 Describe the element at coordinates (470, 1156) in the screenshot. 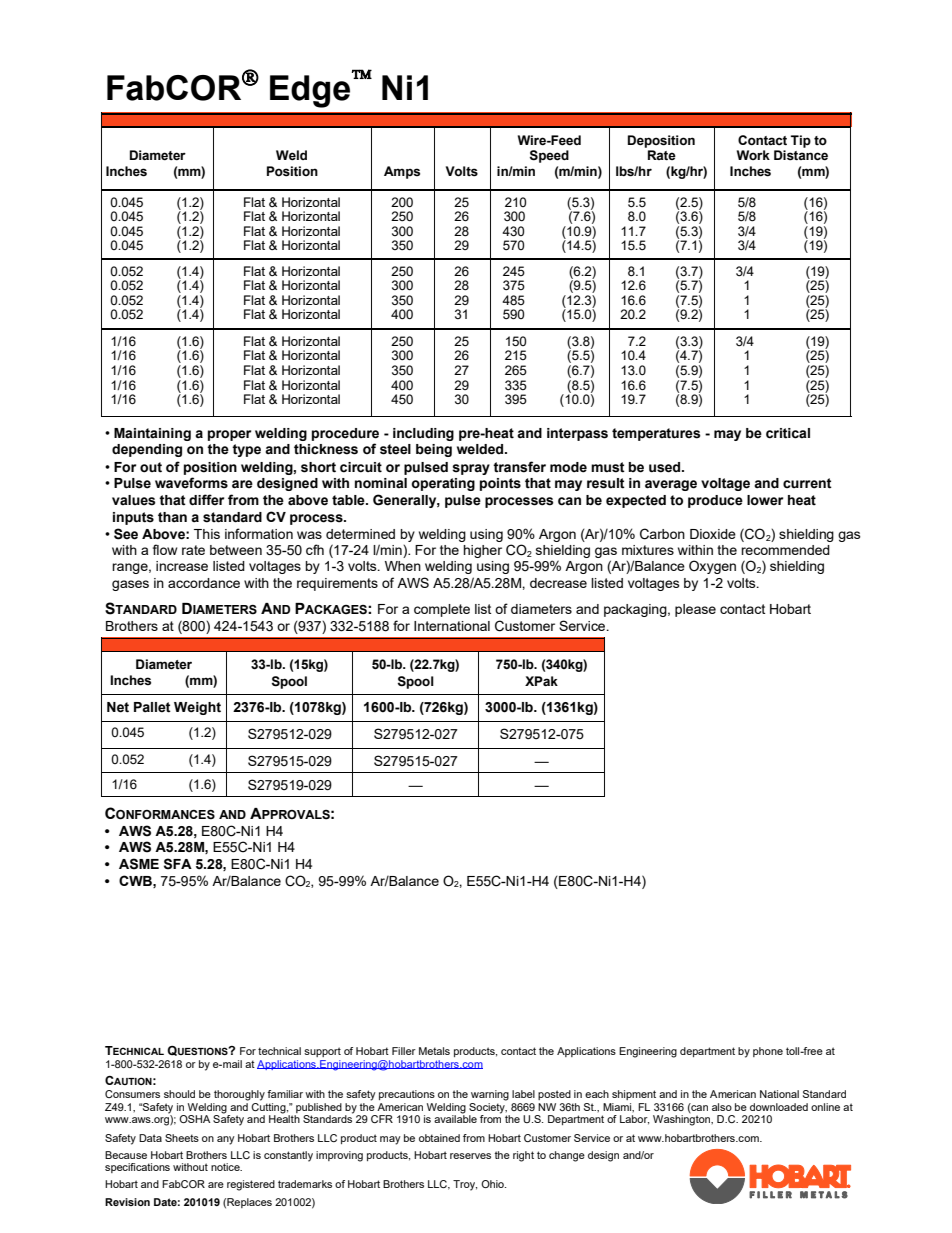

I see `reserves` at that location.
